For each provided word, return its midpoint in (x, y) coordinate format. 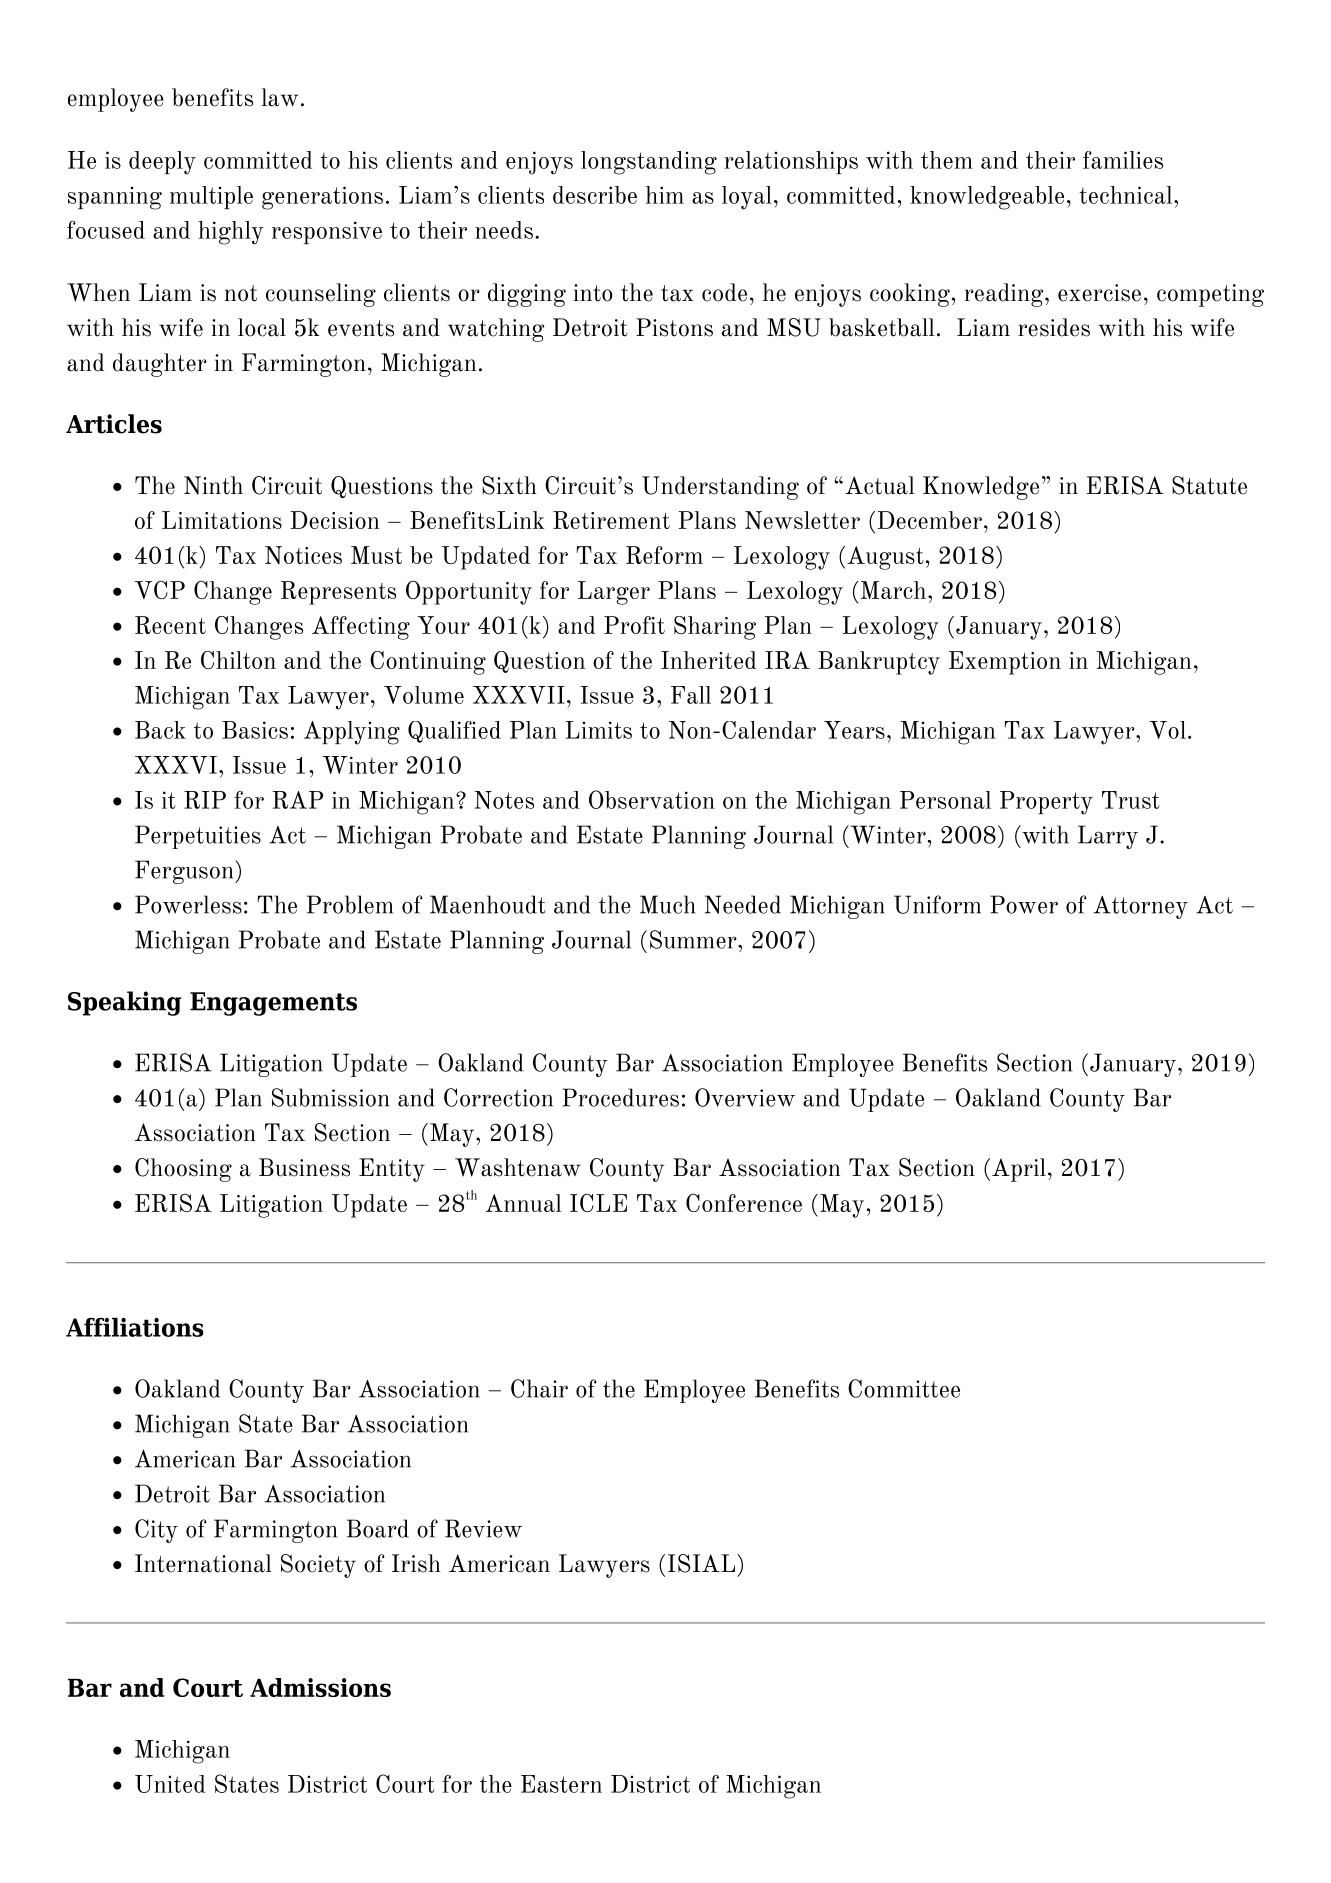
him (665, 195)
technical (1127, 195)
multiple (211, 197)
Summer (694, 939)
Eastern (561, 1784)
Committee (904, 1388)
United (170, 1784)
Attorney (1140, 907)
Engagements (273, 1004)
